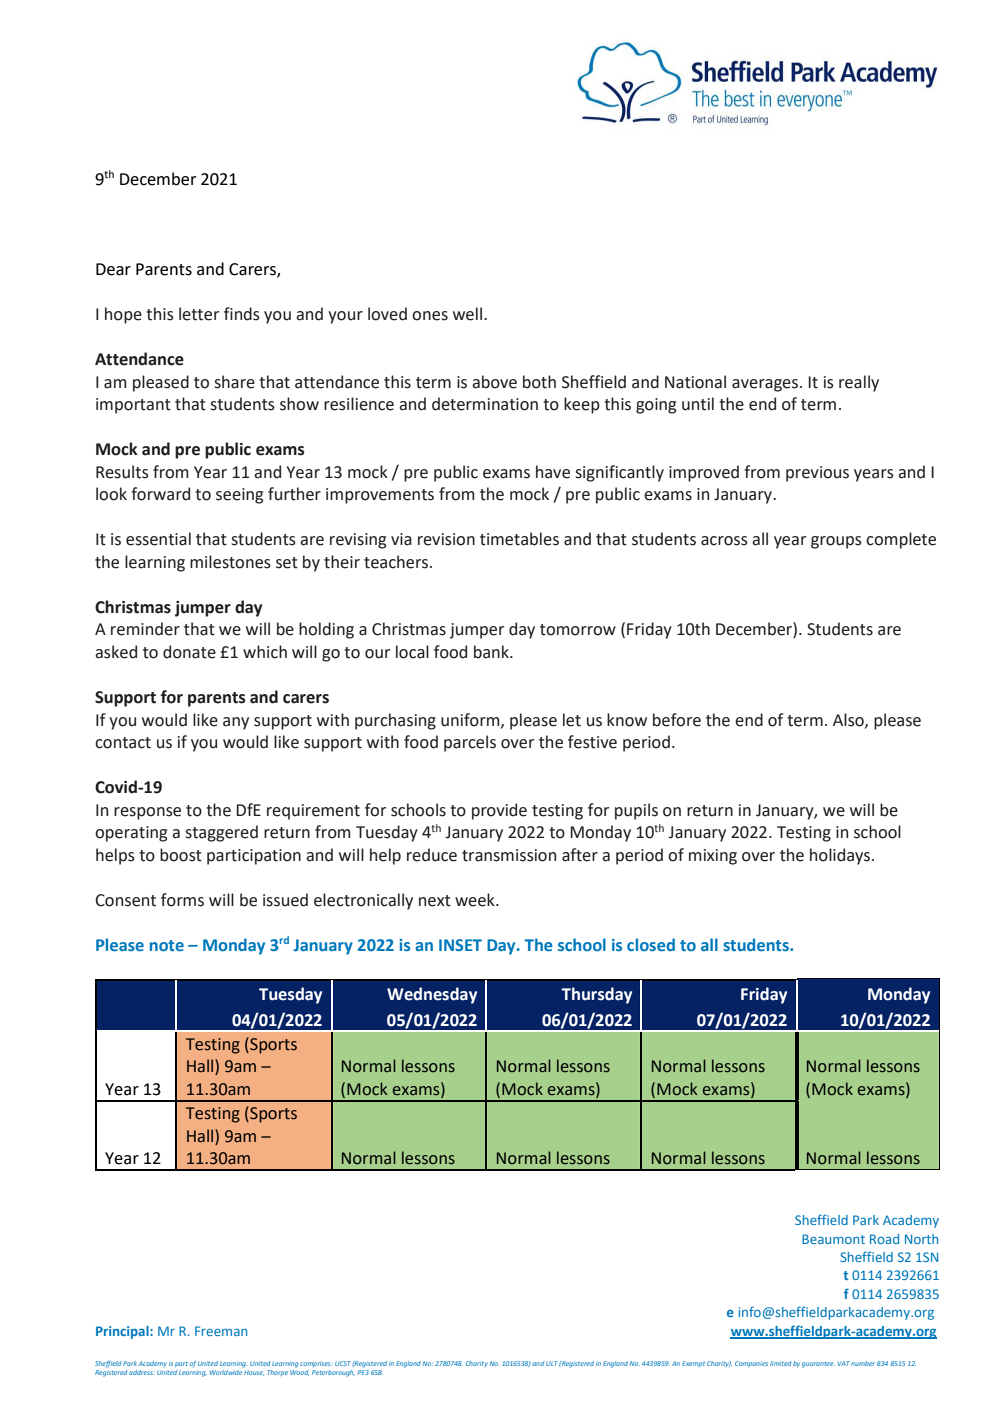  Describe the element at coordinates (221, 833) in the screenshot. I see `staggered` at that location.
